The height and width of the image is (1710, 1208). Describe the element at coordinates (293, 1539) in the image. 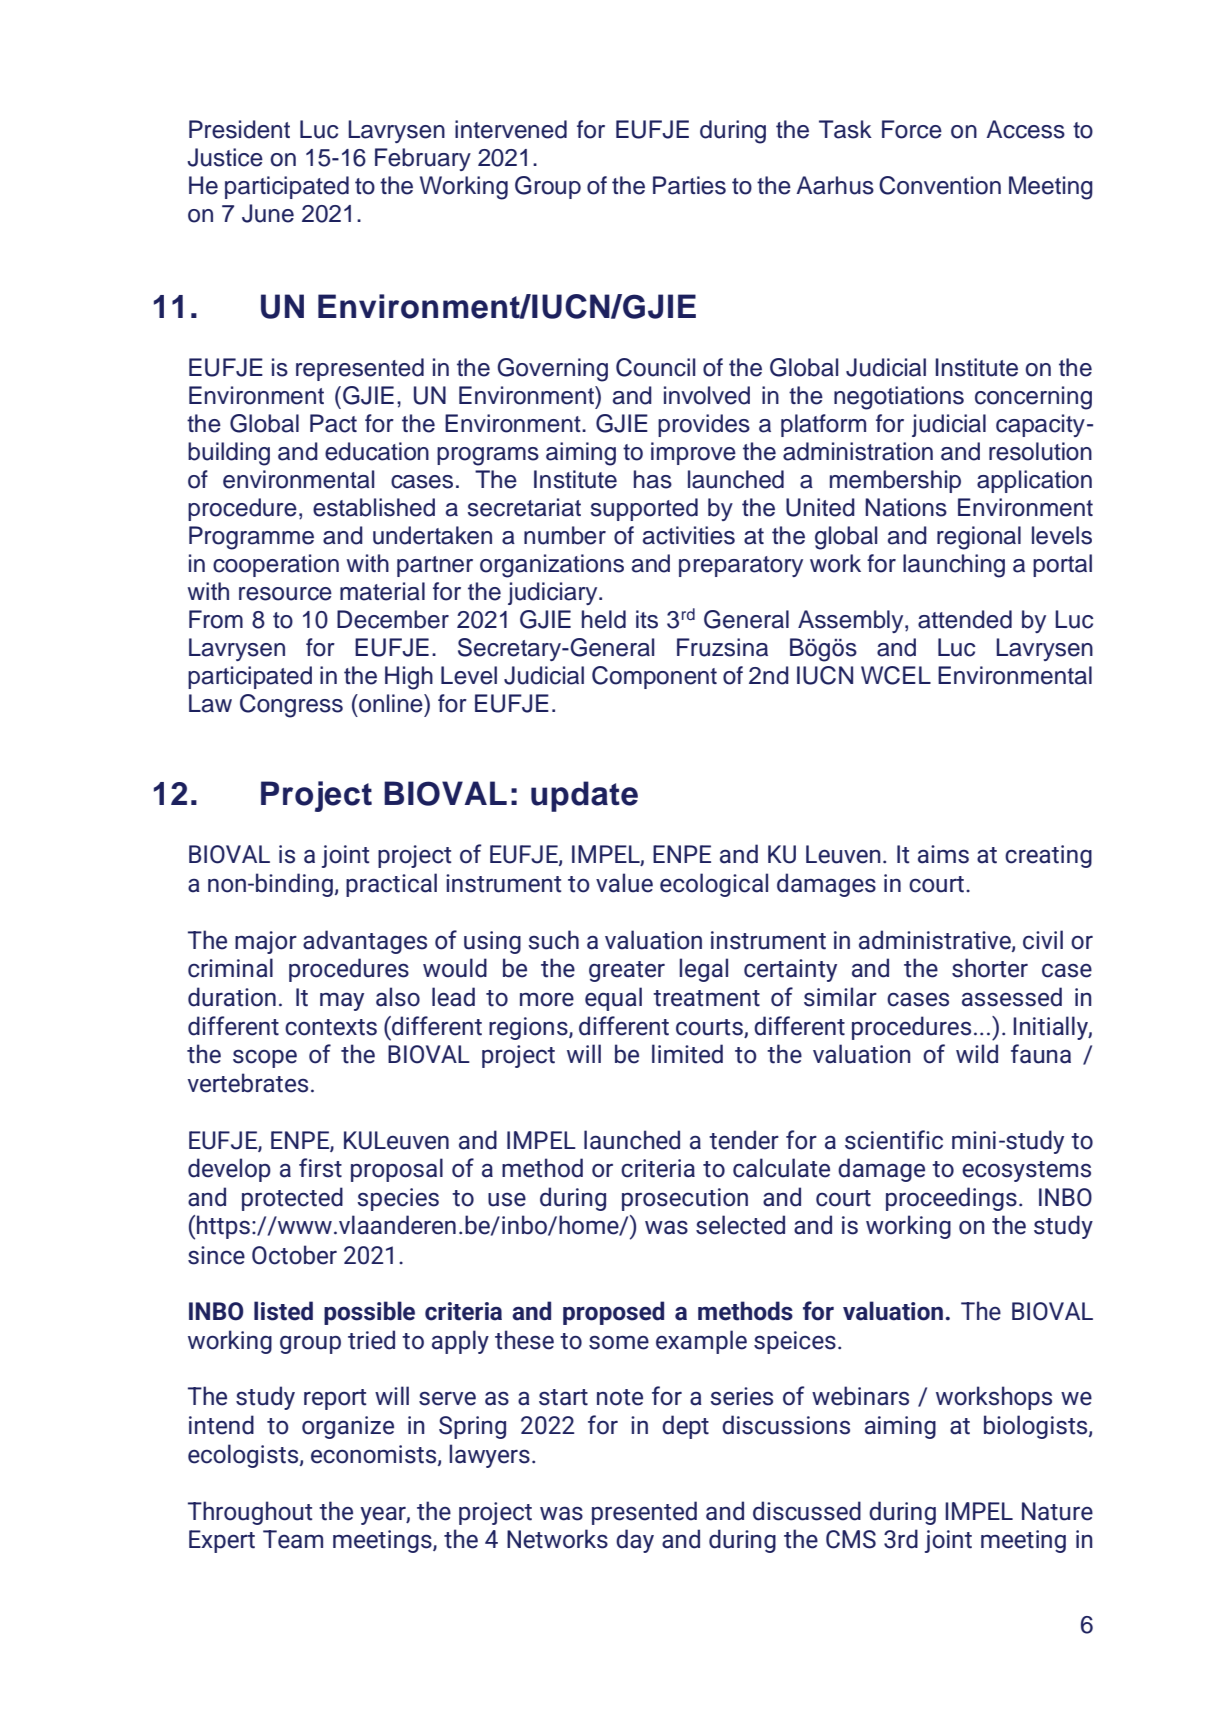

I see `Team` at that location.
